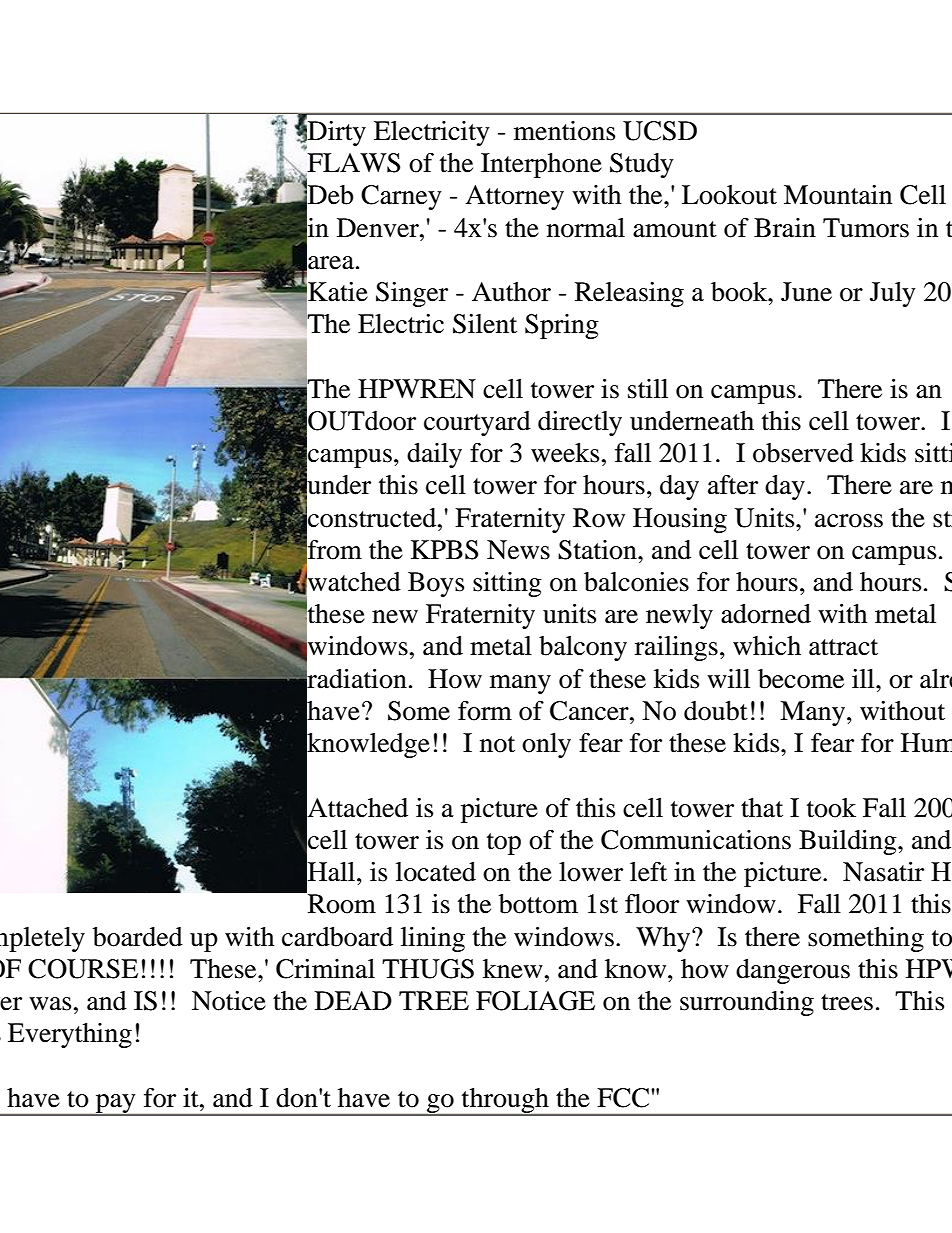  What do you see at coordinates (838, 195) in the image?
I see `Mountain` at bounding box center [838, 195].
